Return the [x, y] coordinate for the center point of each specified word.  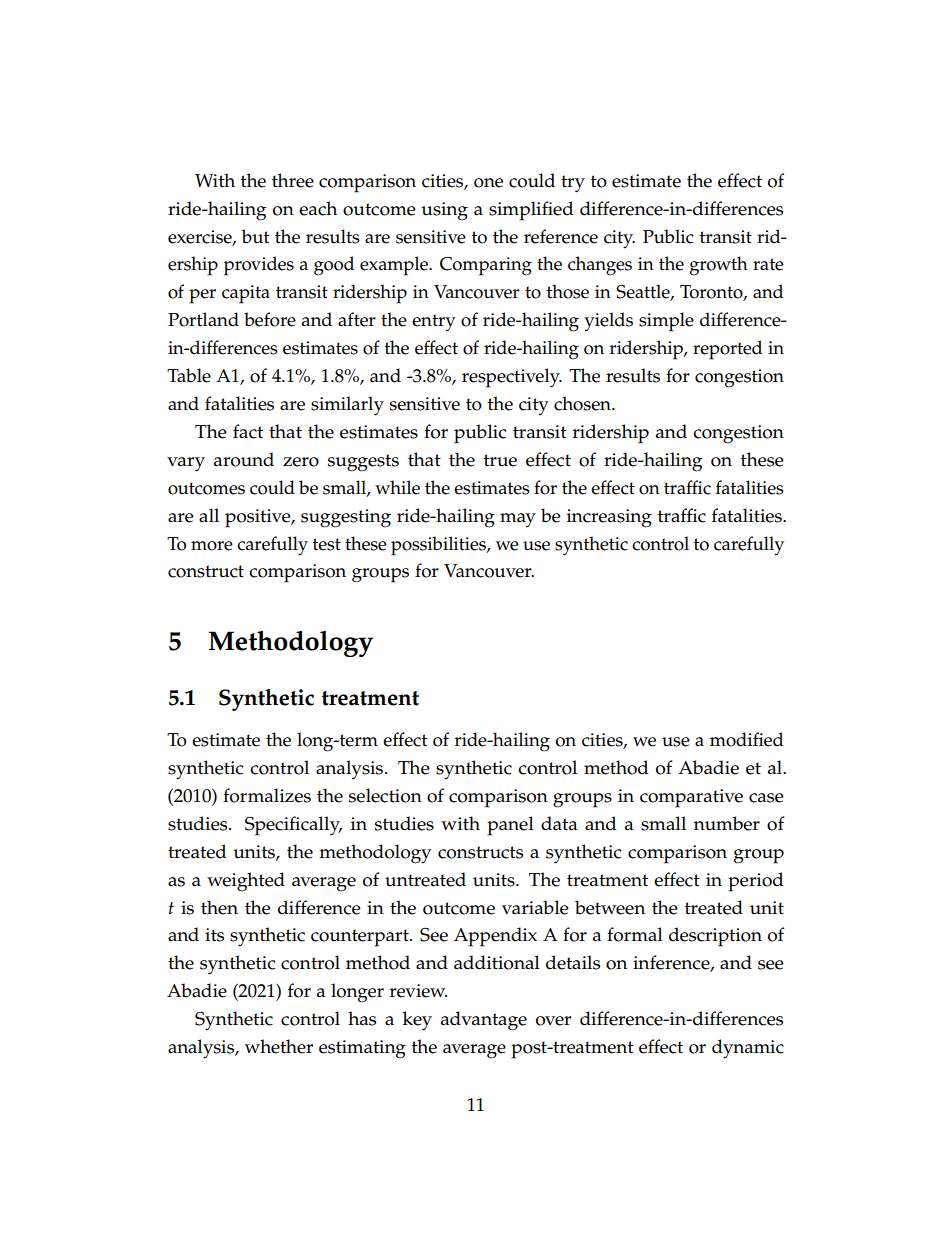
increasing [609, 518]
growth [719, 266]
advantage [484, 1021]
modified [747, 739]
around [244, 459]
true [500, 460]
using [444, 211]
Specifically [293, 826]
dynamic [748, 1049]
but [255, 236]
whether [279, 1046]
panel [510, 826]
